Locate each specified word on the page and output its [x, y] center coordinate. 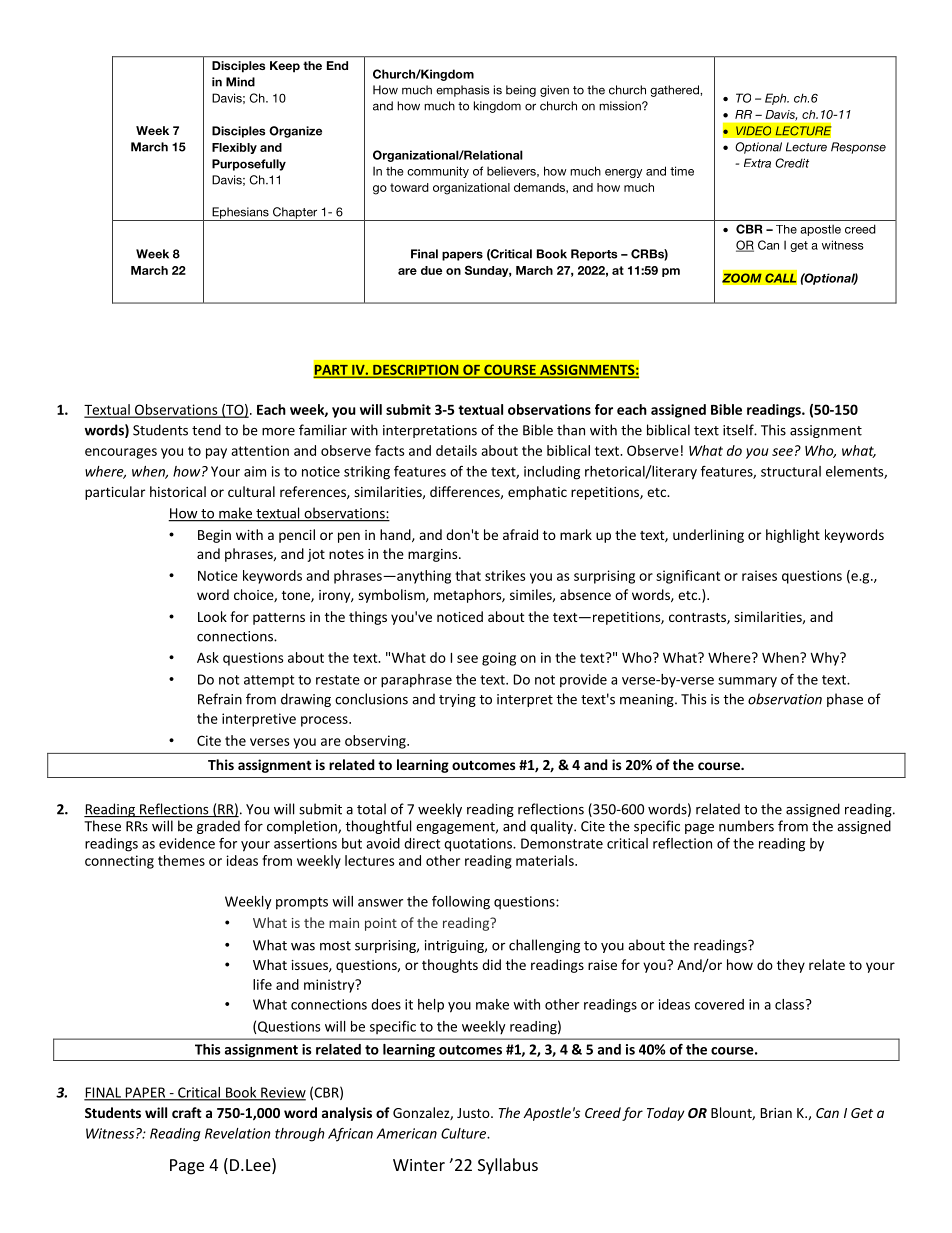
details [456, 450]
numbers [746, 826]
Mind [240, 82]
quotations [479, 845]
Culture [464, 1133]
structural [791, 471]
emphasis [463, 91]
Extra [757, 163]
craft [187, 1112]
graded [218, 827]
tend [206, 430]
